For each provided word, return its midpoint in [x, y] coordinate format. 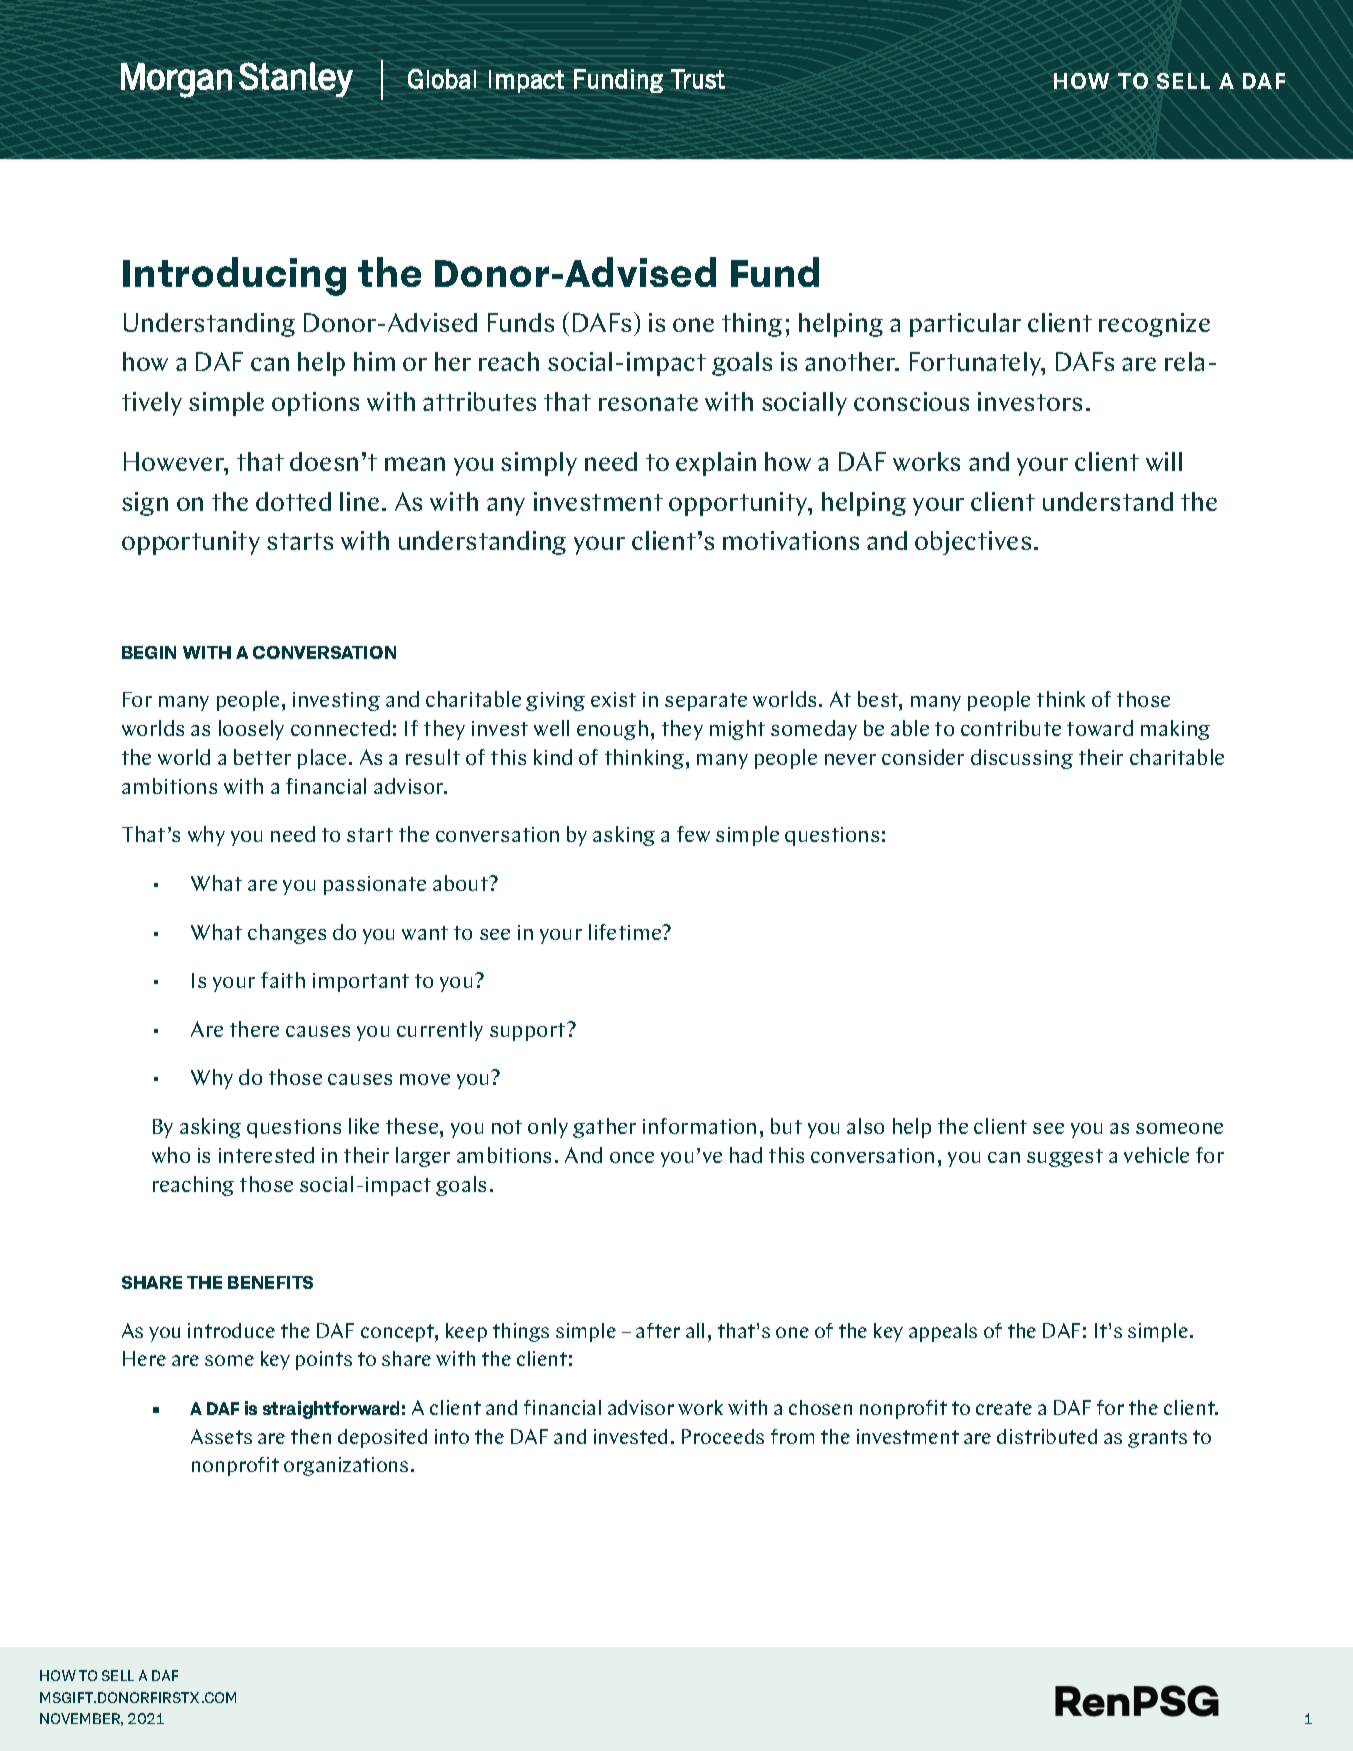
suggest [1065, 1158]
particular [965, 325]
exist [613, 699]
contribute [1011, 728]
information [699, 1126]
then [311, 1436]
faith [283, 980]
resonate [648, 402]
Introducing [234, 276]
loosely [251, 730]
